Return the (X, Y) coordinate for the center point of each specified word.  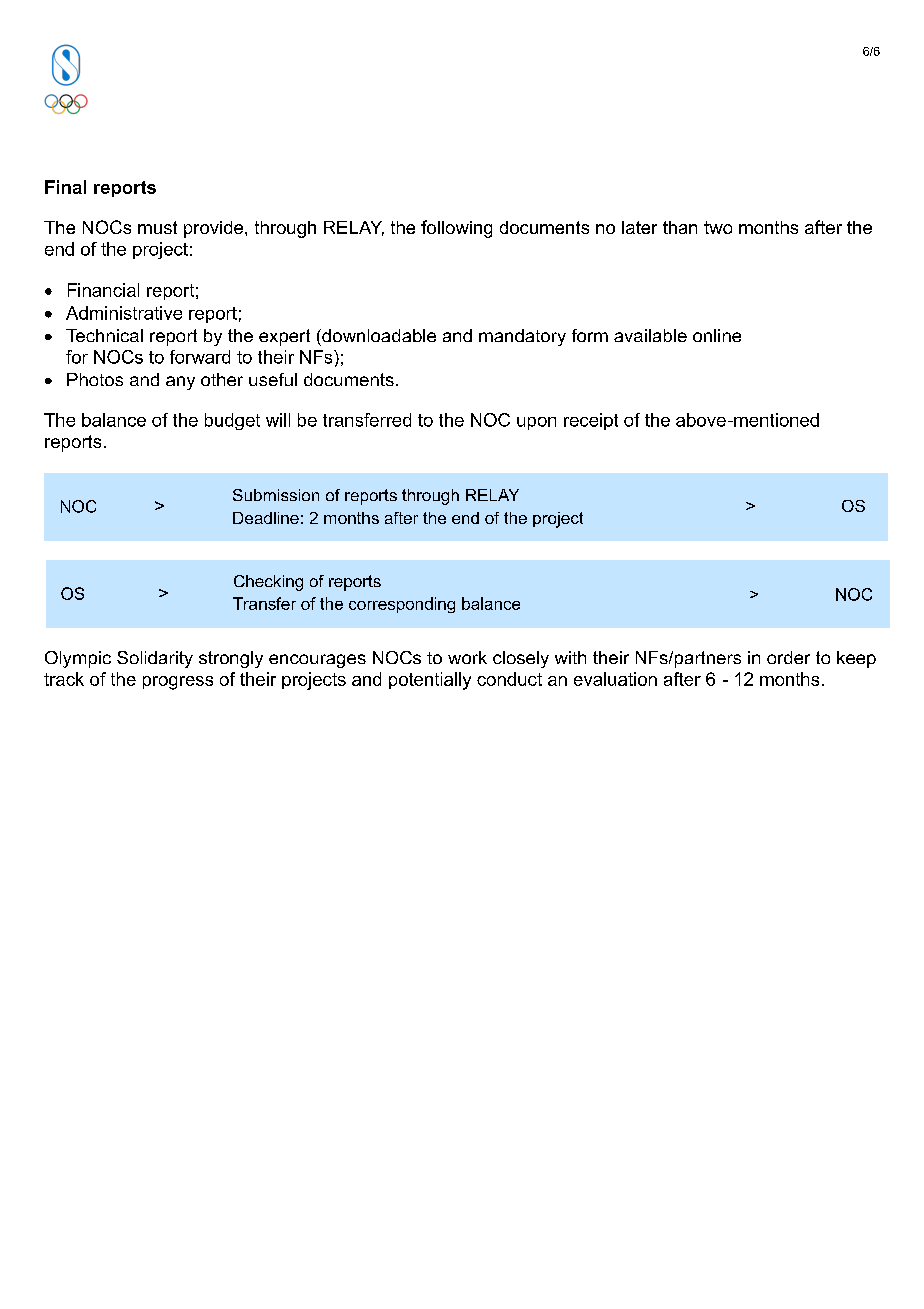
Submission (276, 495)
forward (200, 357)
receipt (591, 421)
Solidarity (155, 659)
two (718, 227)
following (456, 229)
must (157, 227)
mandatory (522, 337)
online (717, 335)
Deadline (266, 518)
